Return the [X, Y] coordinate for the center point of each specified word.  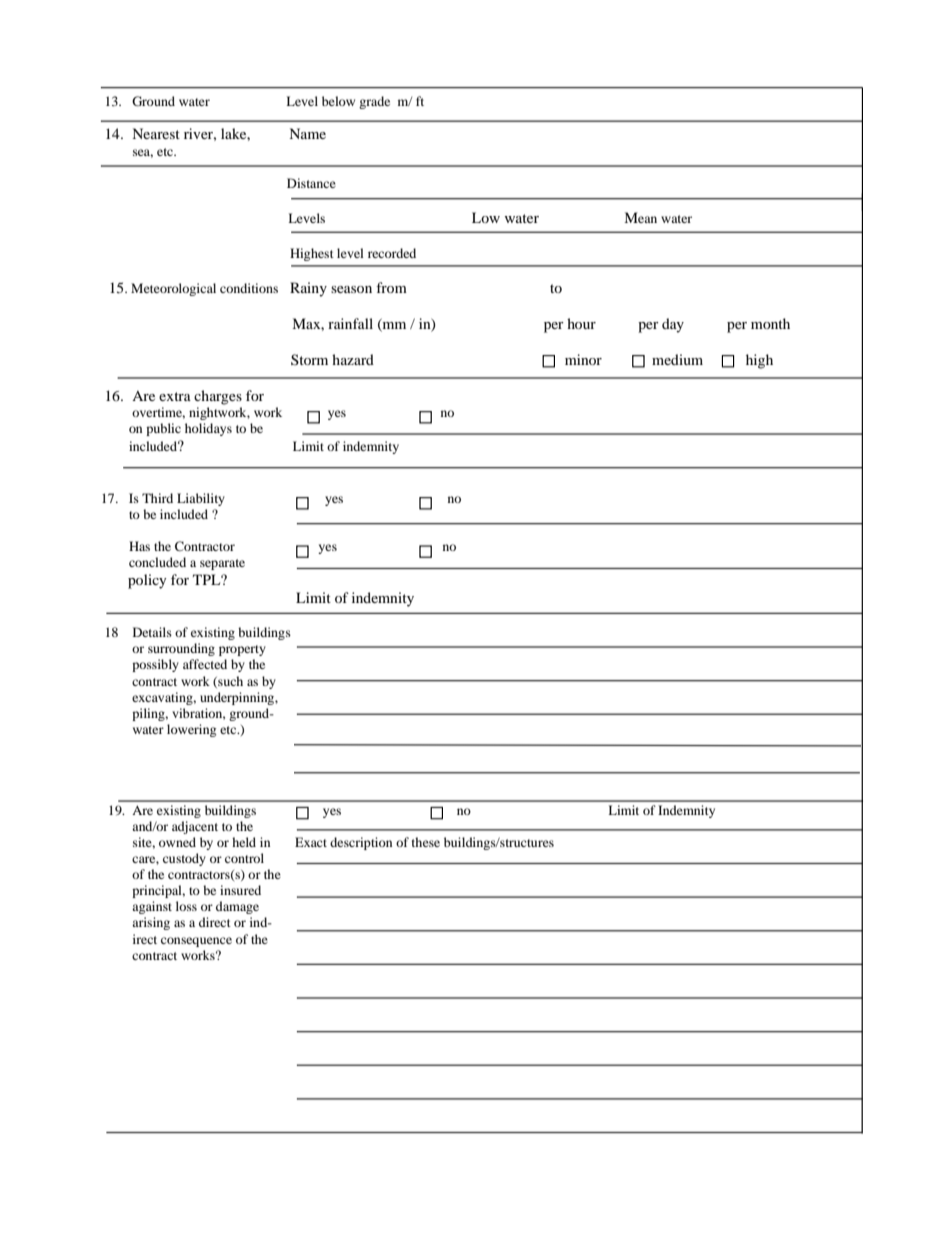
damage [237, 907]
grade [374, 102]
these [426, 842]
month [770, 323]
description [361, 843]
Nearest [156, 133]
